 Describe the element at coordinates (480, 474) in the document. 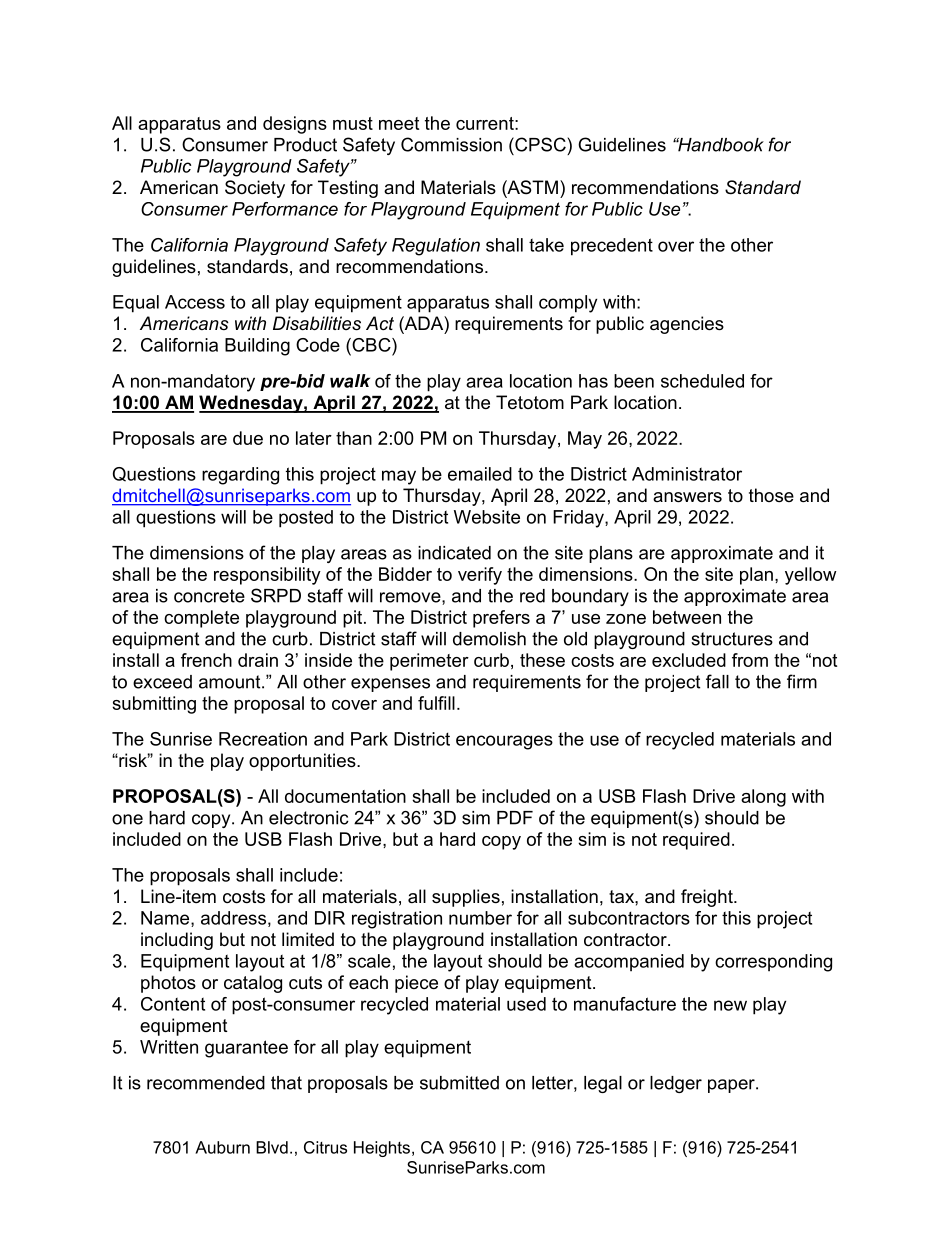

I see `emailed` at that location.
